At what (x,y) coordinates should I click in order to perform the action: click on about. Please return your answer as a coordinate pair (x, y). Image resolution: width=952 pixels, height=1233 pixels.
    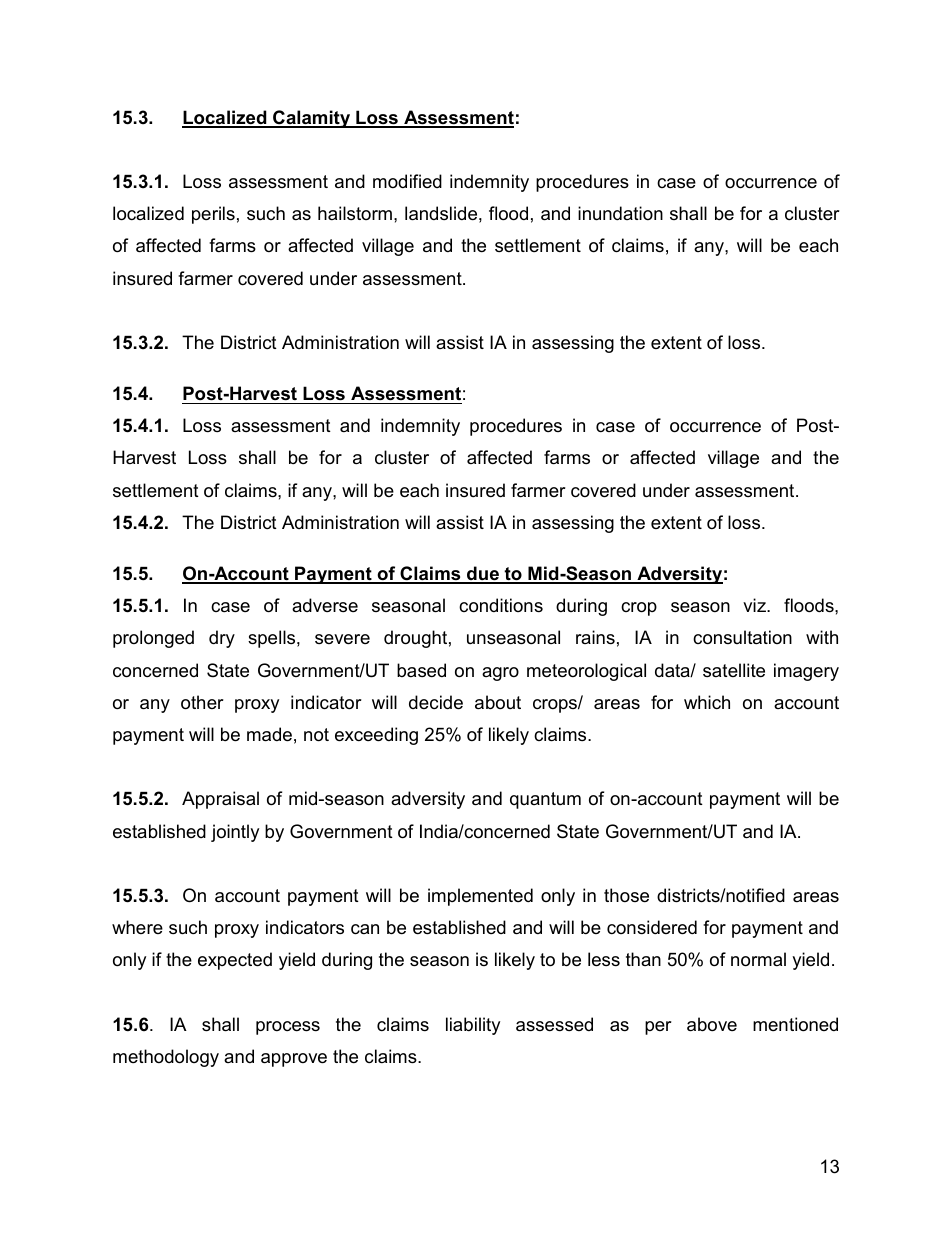
    Looking at the image, I should click on (498, 702).
